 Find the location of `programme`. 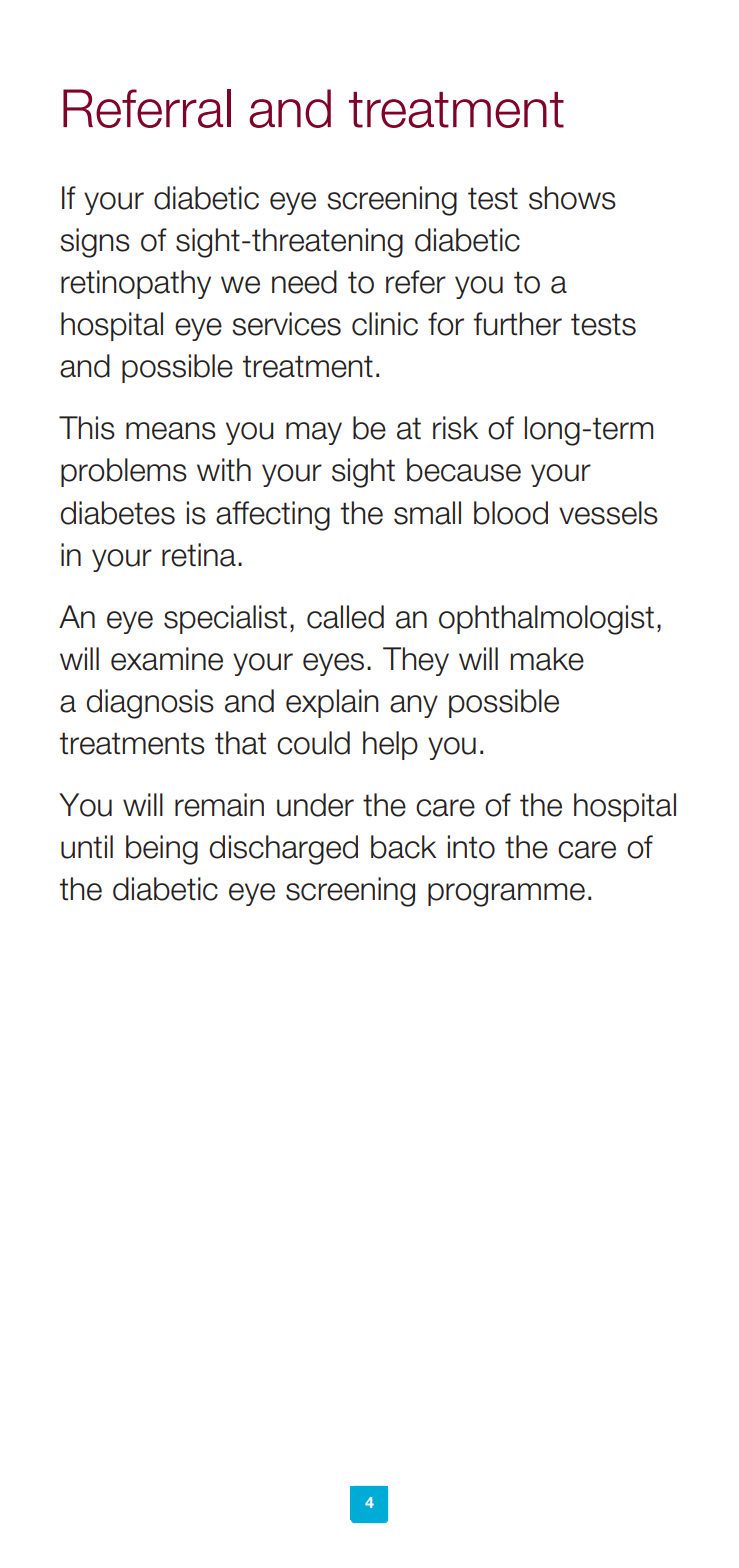

programme is located at coordinates (506, 895).
